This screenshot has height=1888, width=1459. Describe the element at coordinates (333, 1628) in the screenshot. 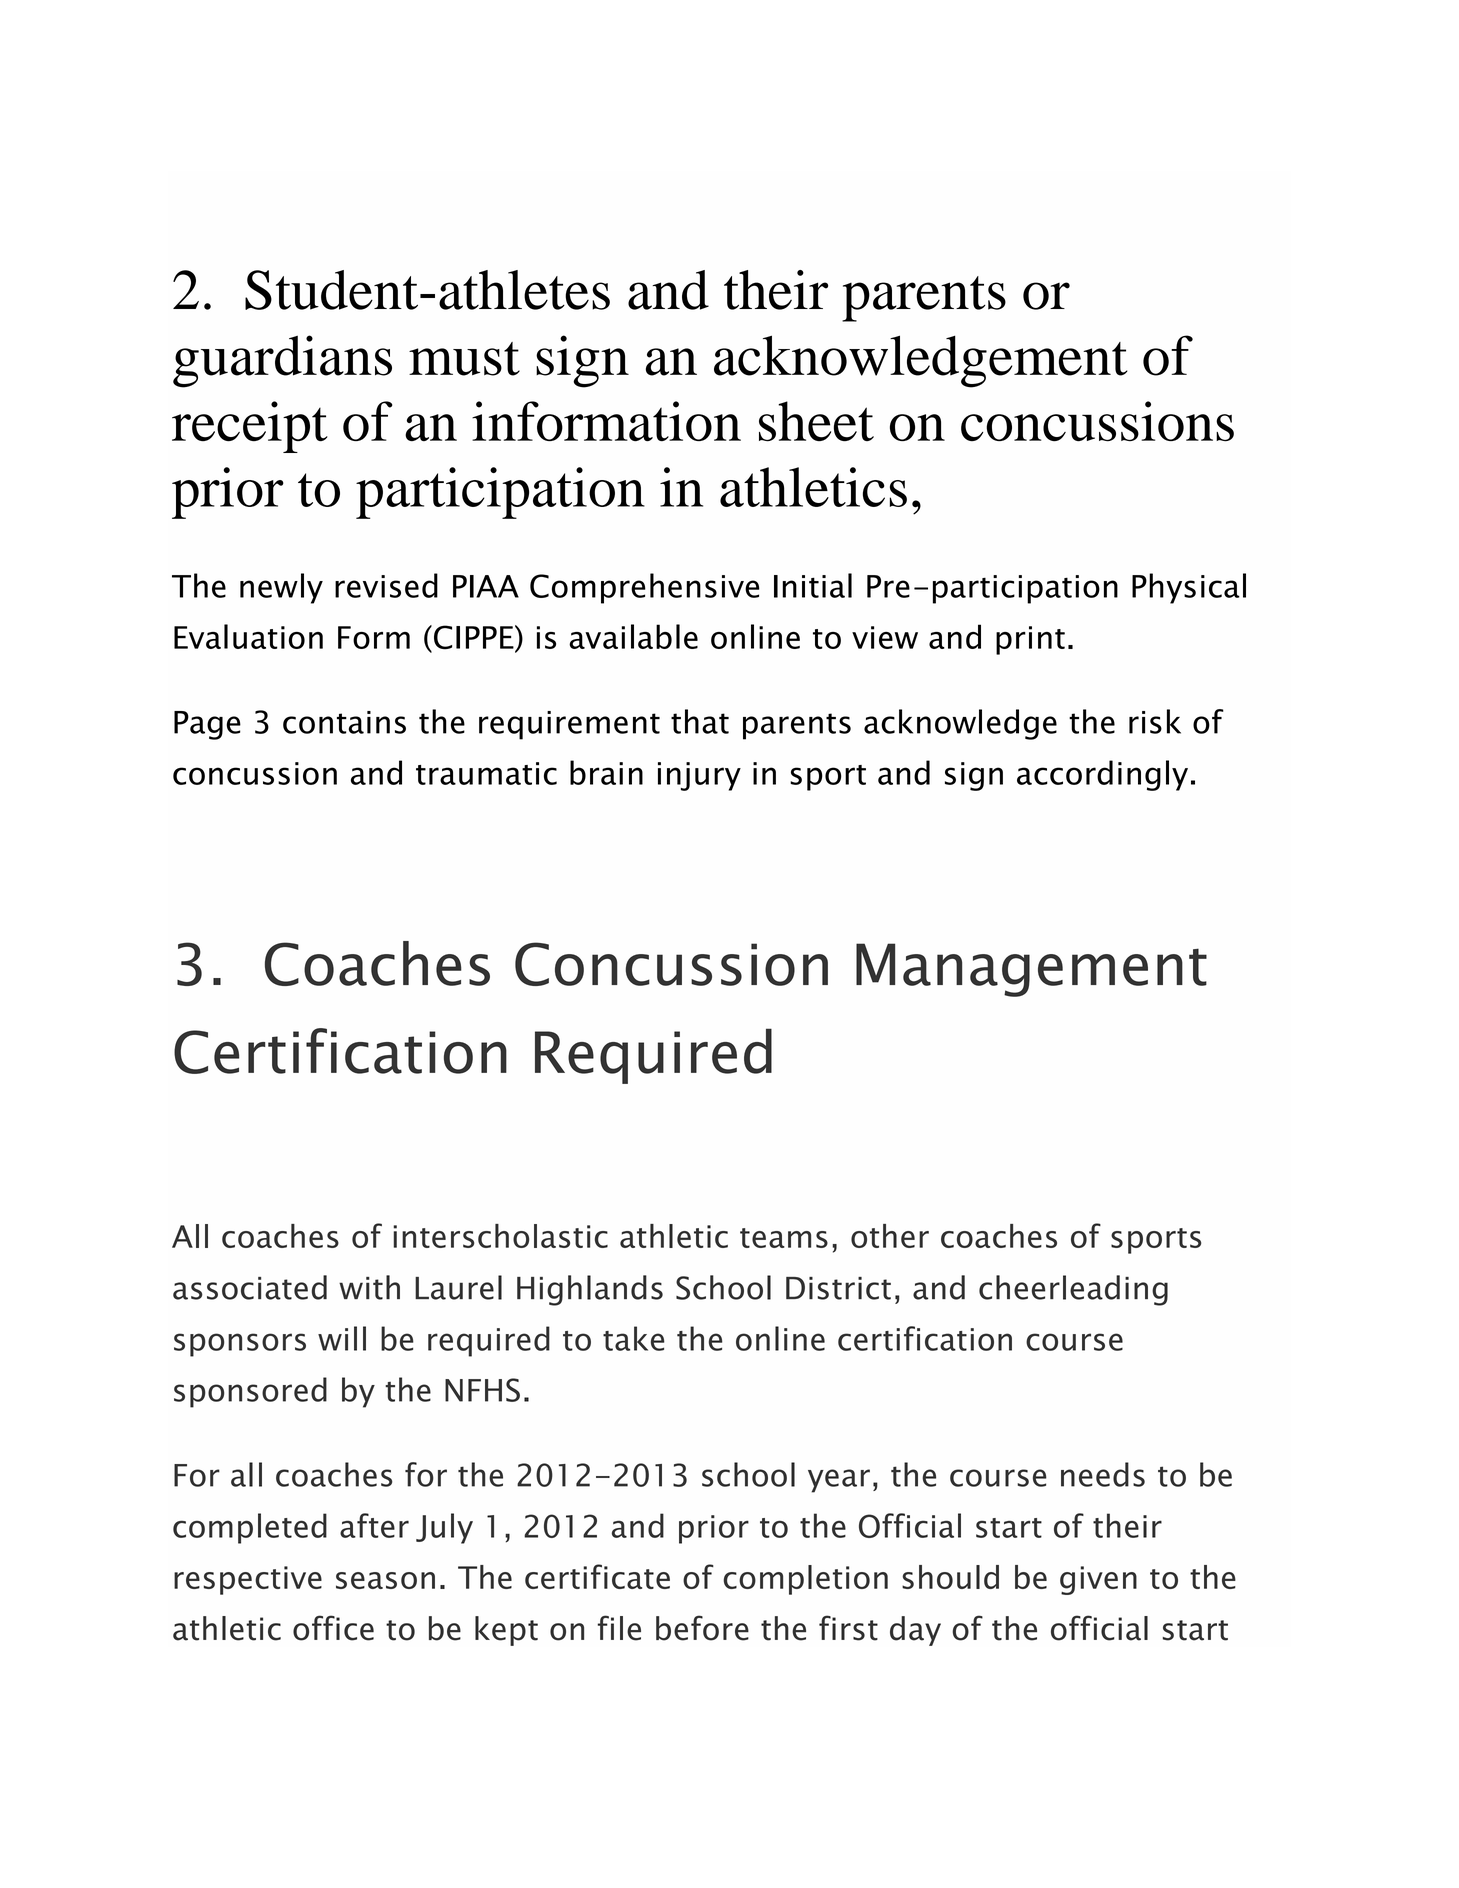

I see `office` at that location.
